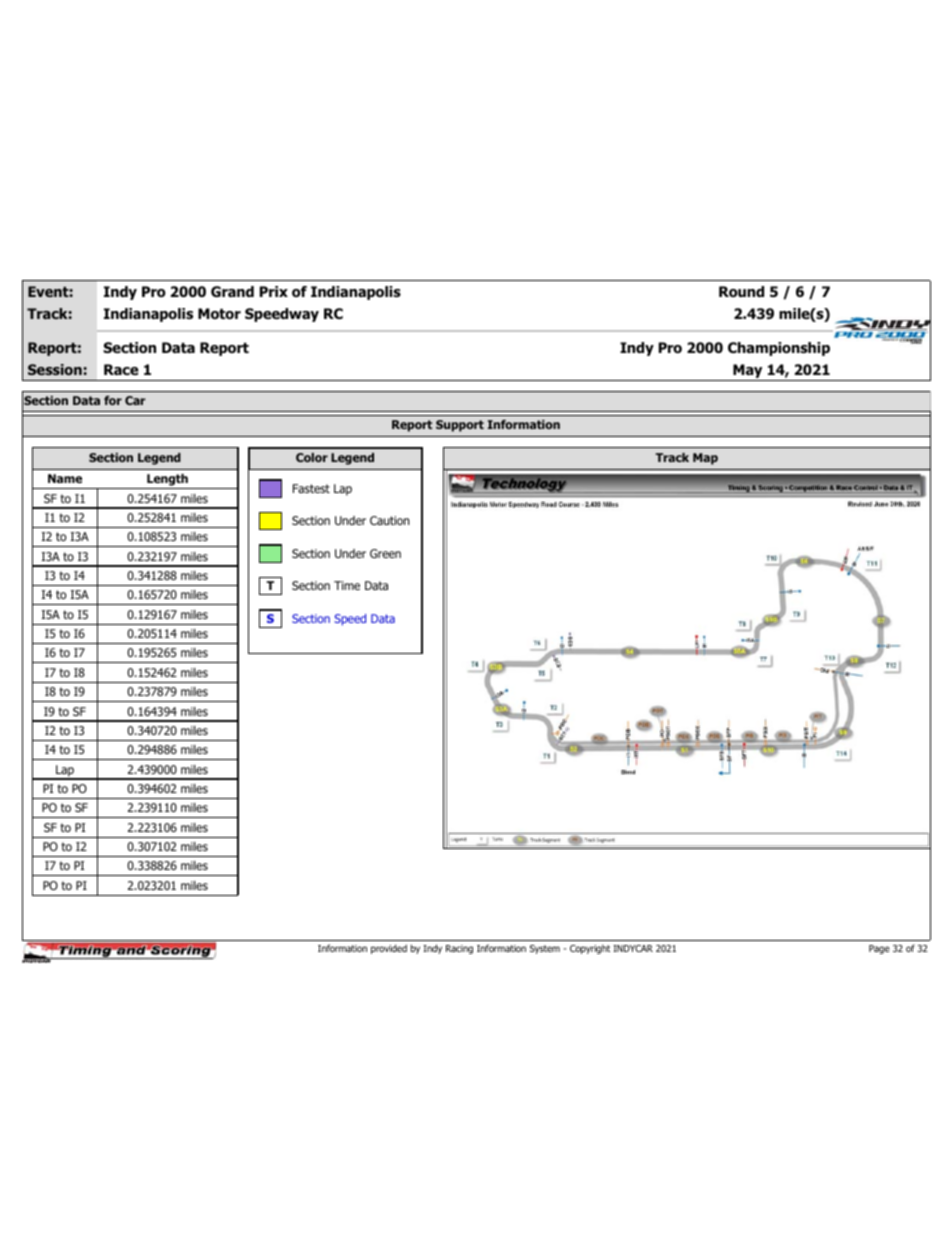  I want to click on Round, so click(741, 291).
